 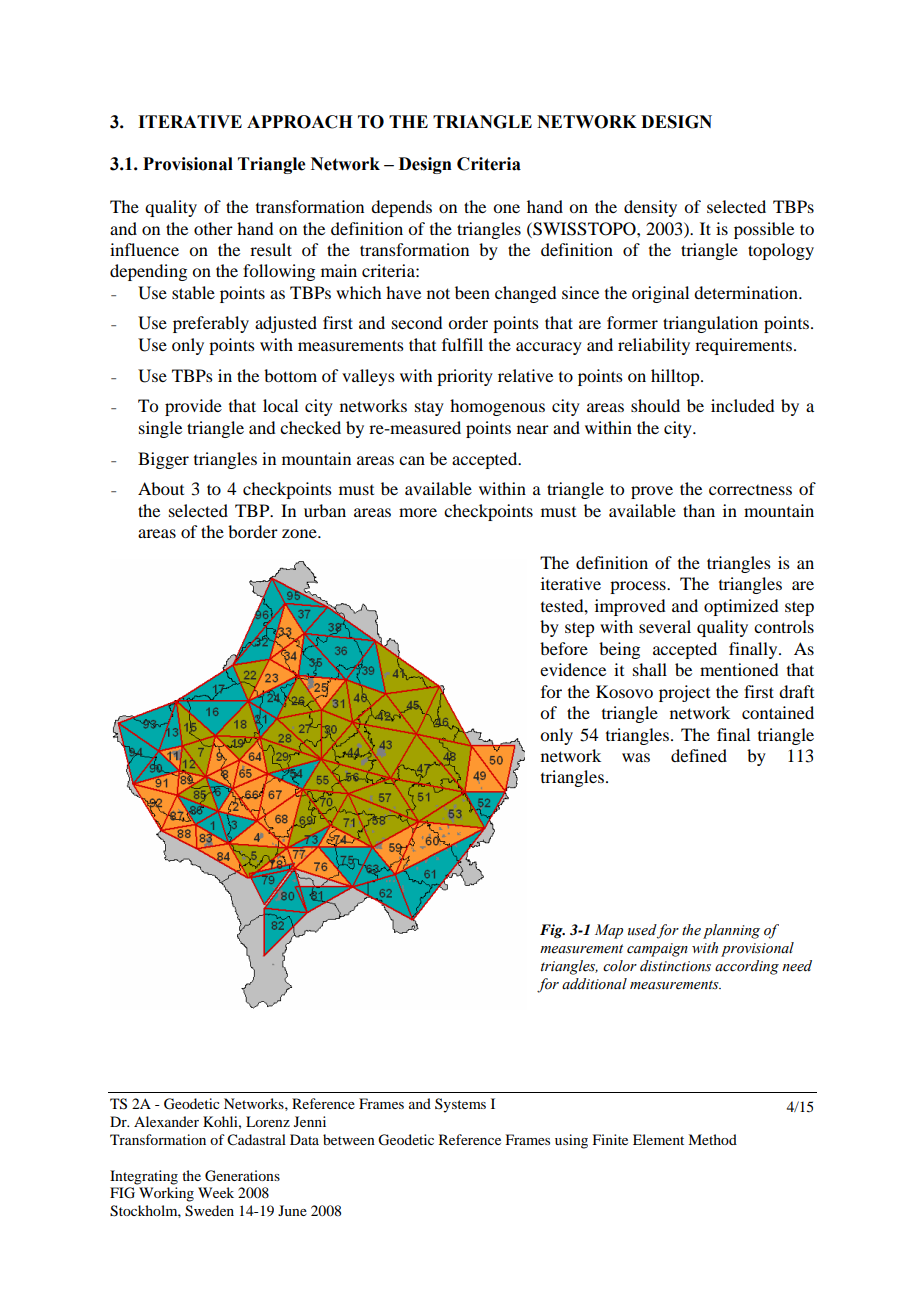 What do you see at coordinates (401, 208) in the screenshot?
I see `depends` at bounding box center [401, 208].
